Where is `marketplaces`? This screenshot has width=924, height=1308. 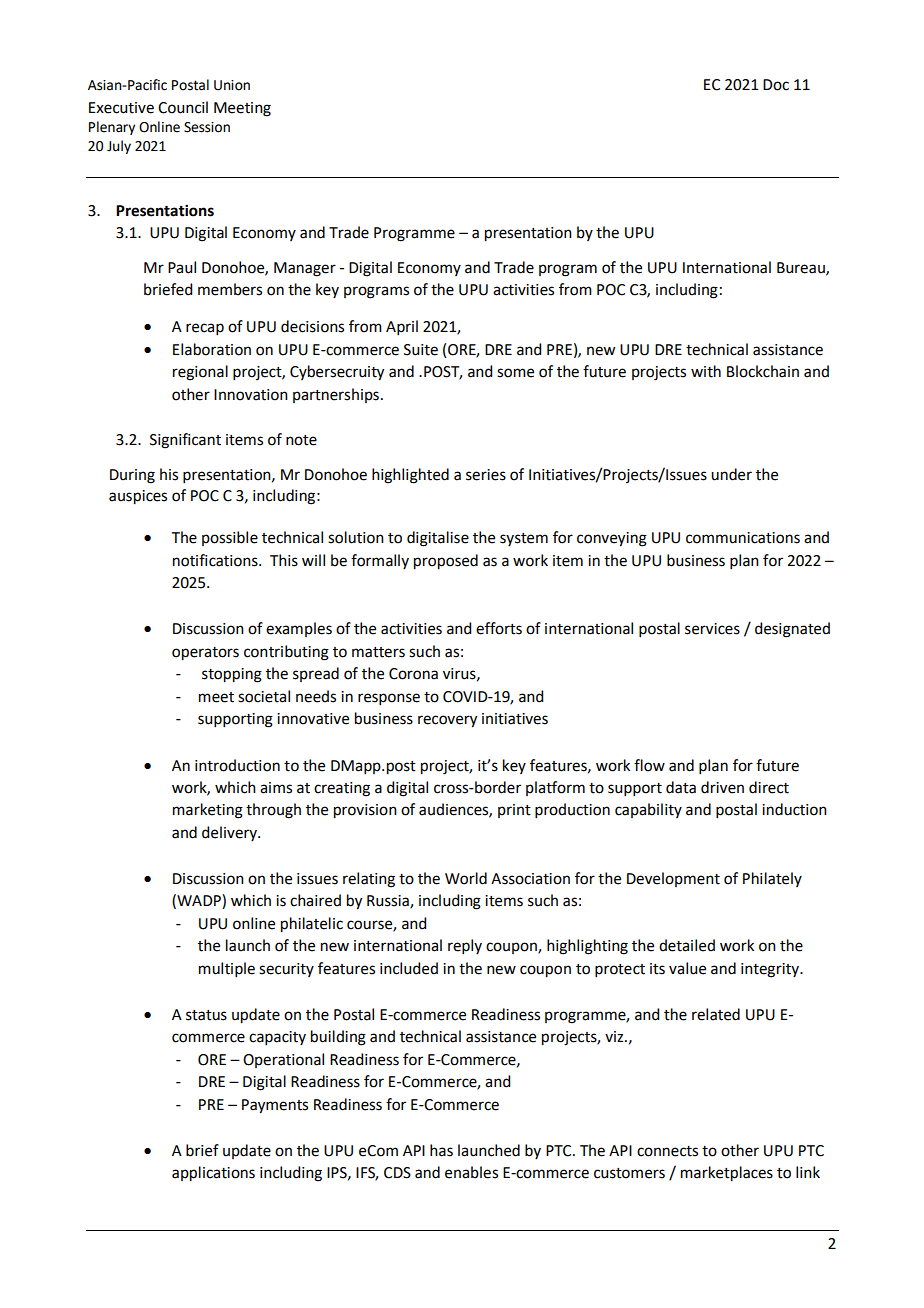
marketplaces is located at coordinates (727, 1174).
